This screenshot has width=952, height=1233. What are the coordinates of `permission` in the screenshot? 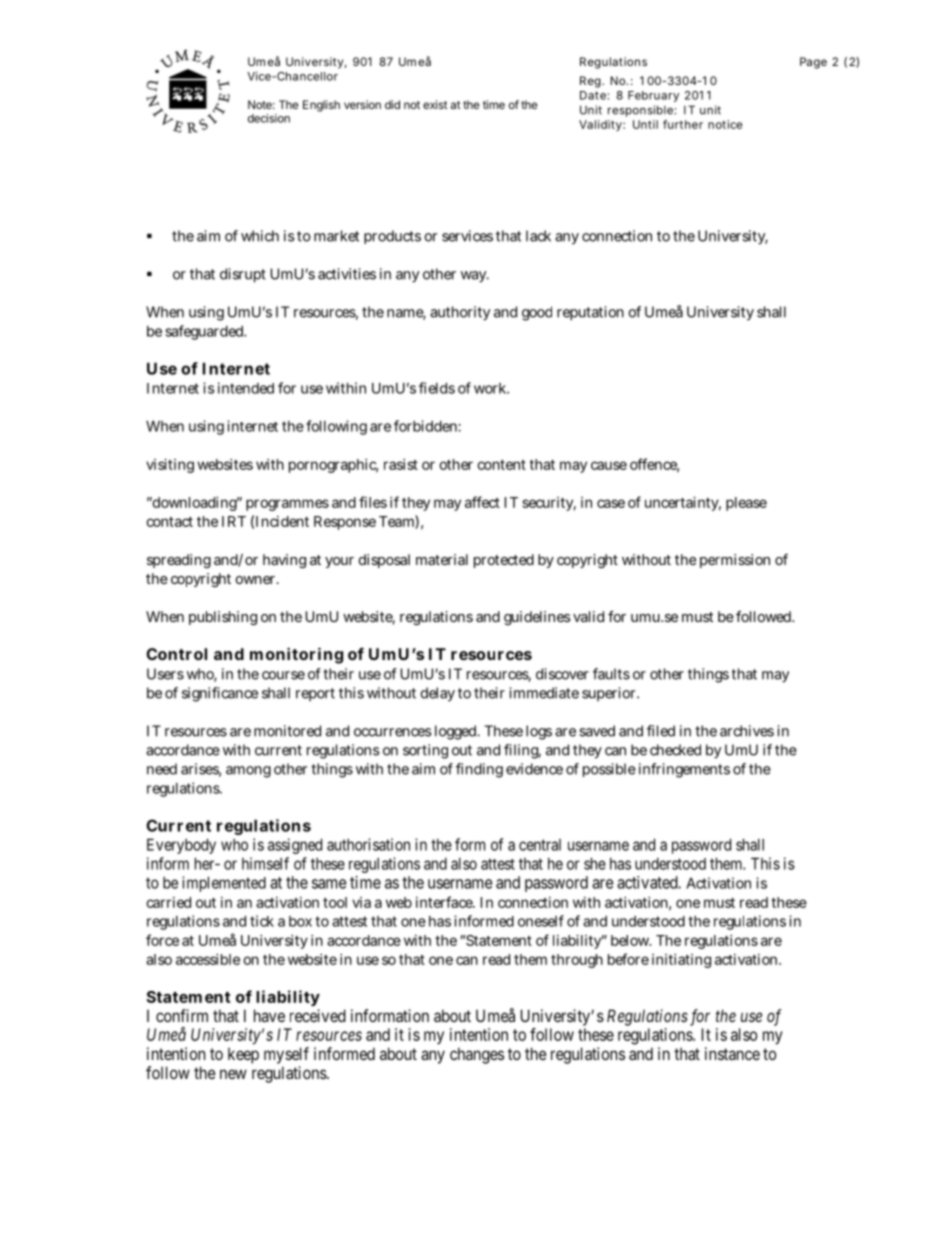 It's located at (735, 561).
